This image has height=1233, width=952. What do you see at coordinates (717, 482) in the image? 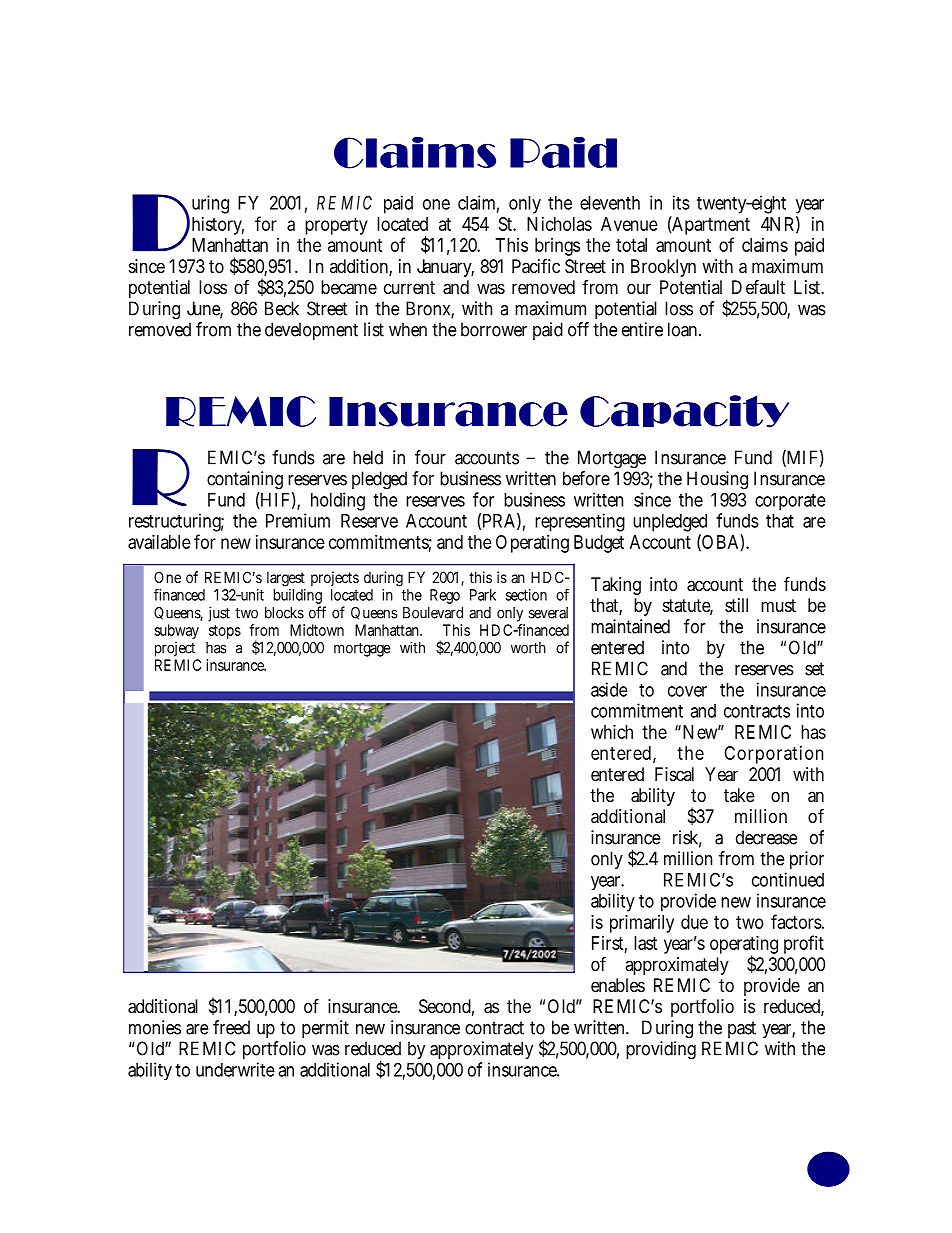
I see `Housing` at bounding box center [717, 482].
